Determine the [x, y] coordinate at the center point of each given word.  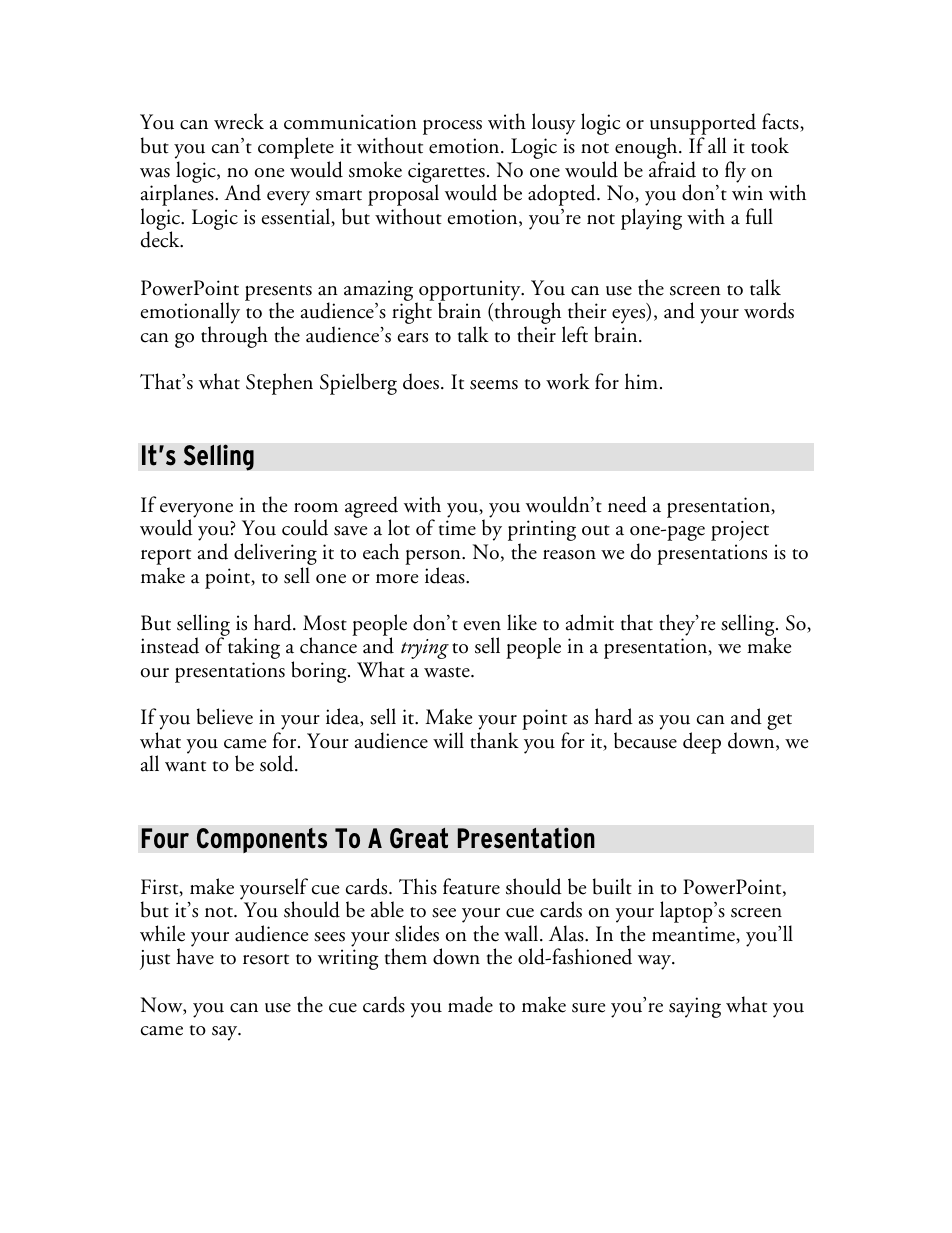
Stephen [279, 384]
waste [448, 672]
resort [266, 959]
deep [702, 743]
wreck [239, 121]
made [470, 1004]
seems [494, 385]
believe [225, 716]
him [641, 381]
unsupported [703, 125]
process [452, 127]
